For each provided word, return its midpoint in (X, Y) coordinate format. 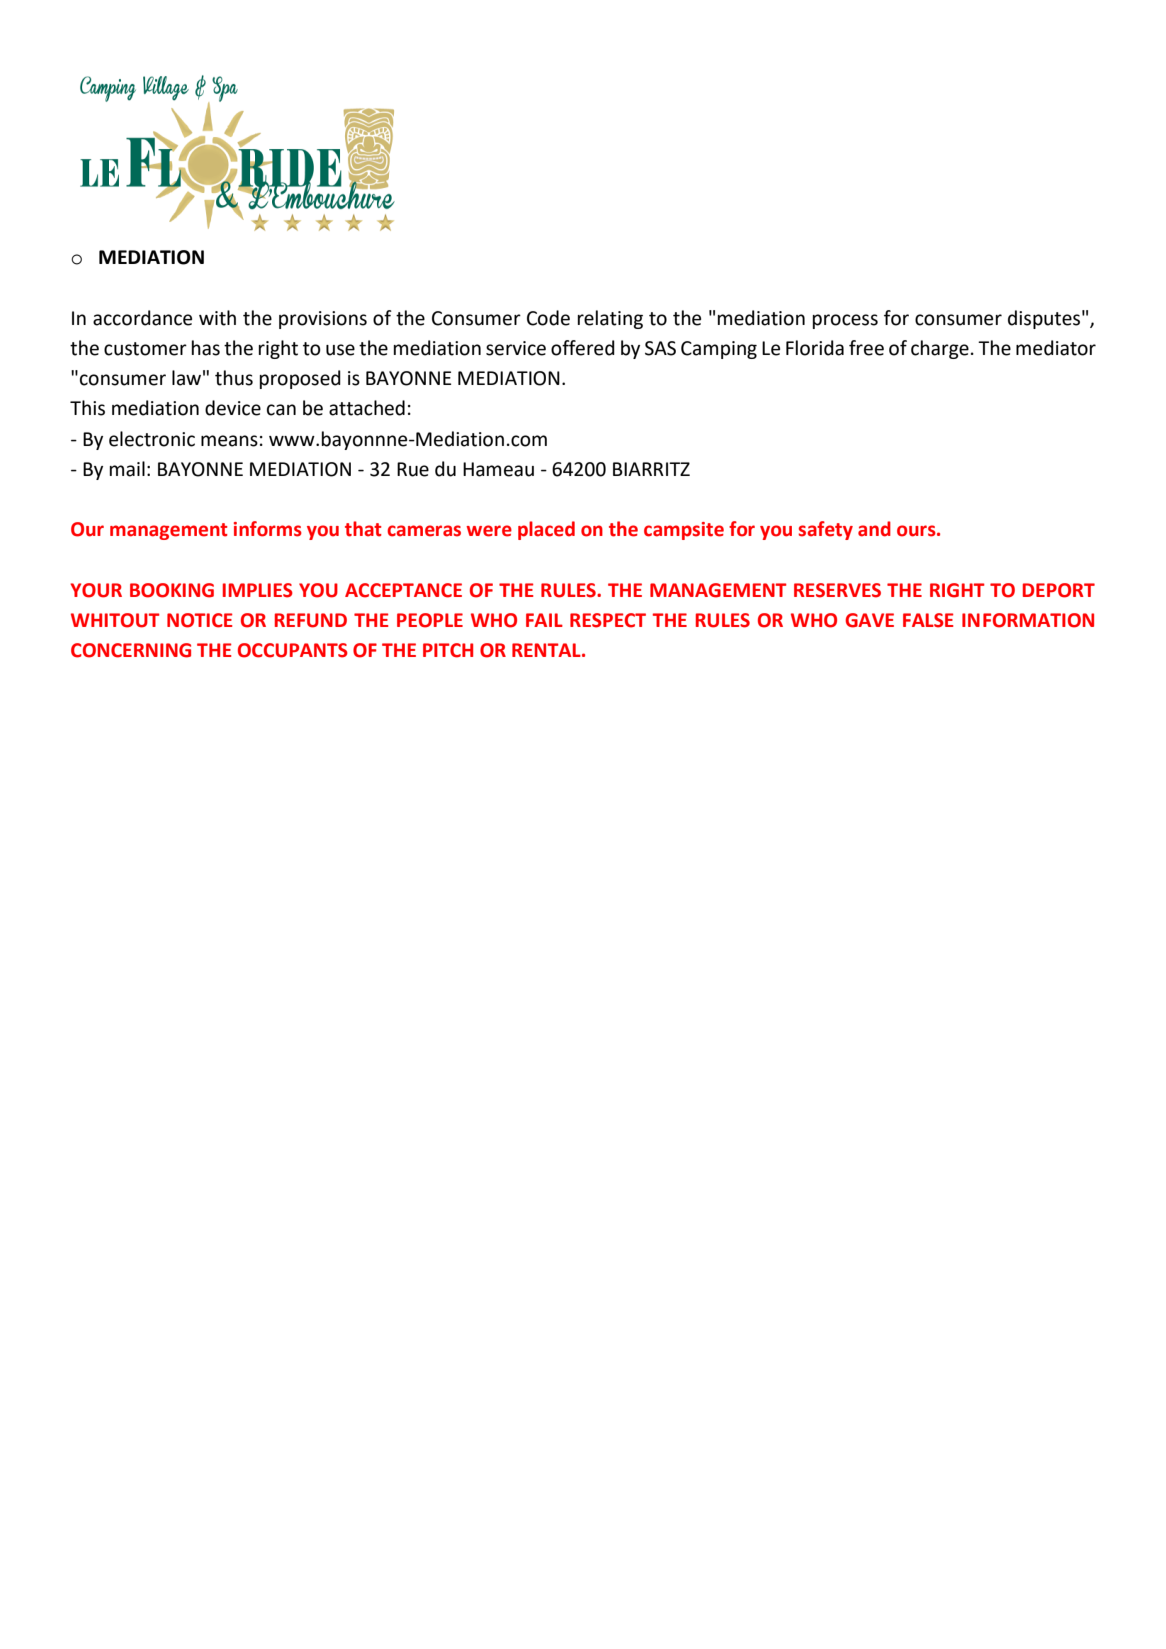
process (845, 321)
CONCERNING (131, 650)
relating (610, 319)
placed (546, 530)
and (874, 529)
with (217, 318)
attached (367, 408)
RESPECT (608, 620)
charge (940, 349)
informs (268, 529)
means (229, 441)
